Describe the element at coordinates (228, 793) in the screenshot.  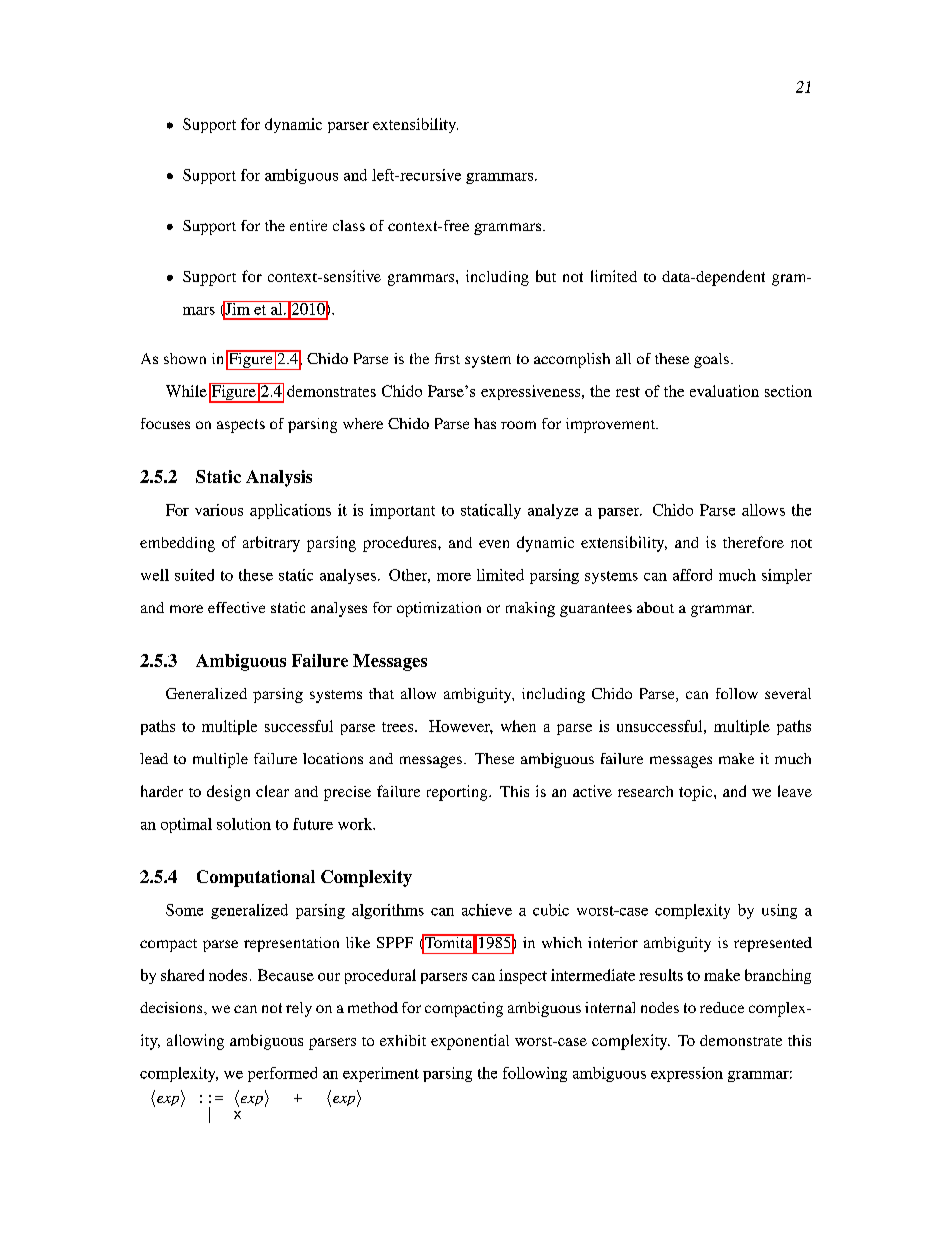
I see `design` at that location.
